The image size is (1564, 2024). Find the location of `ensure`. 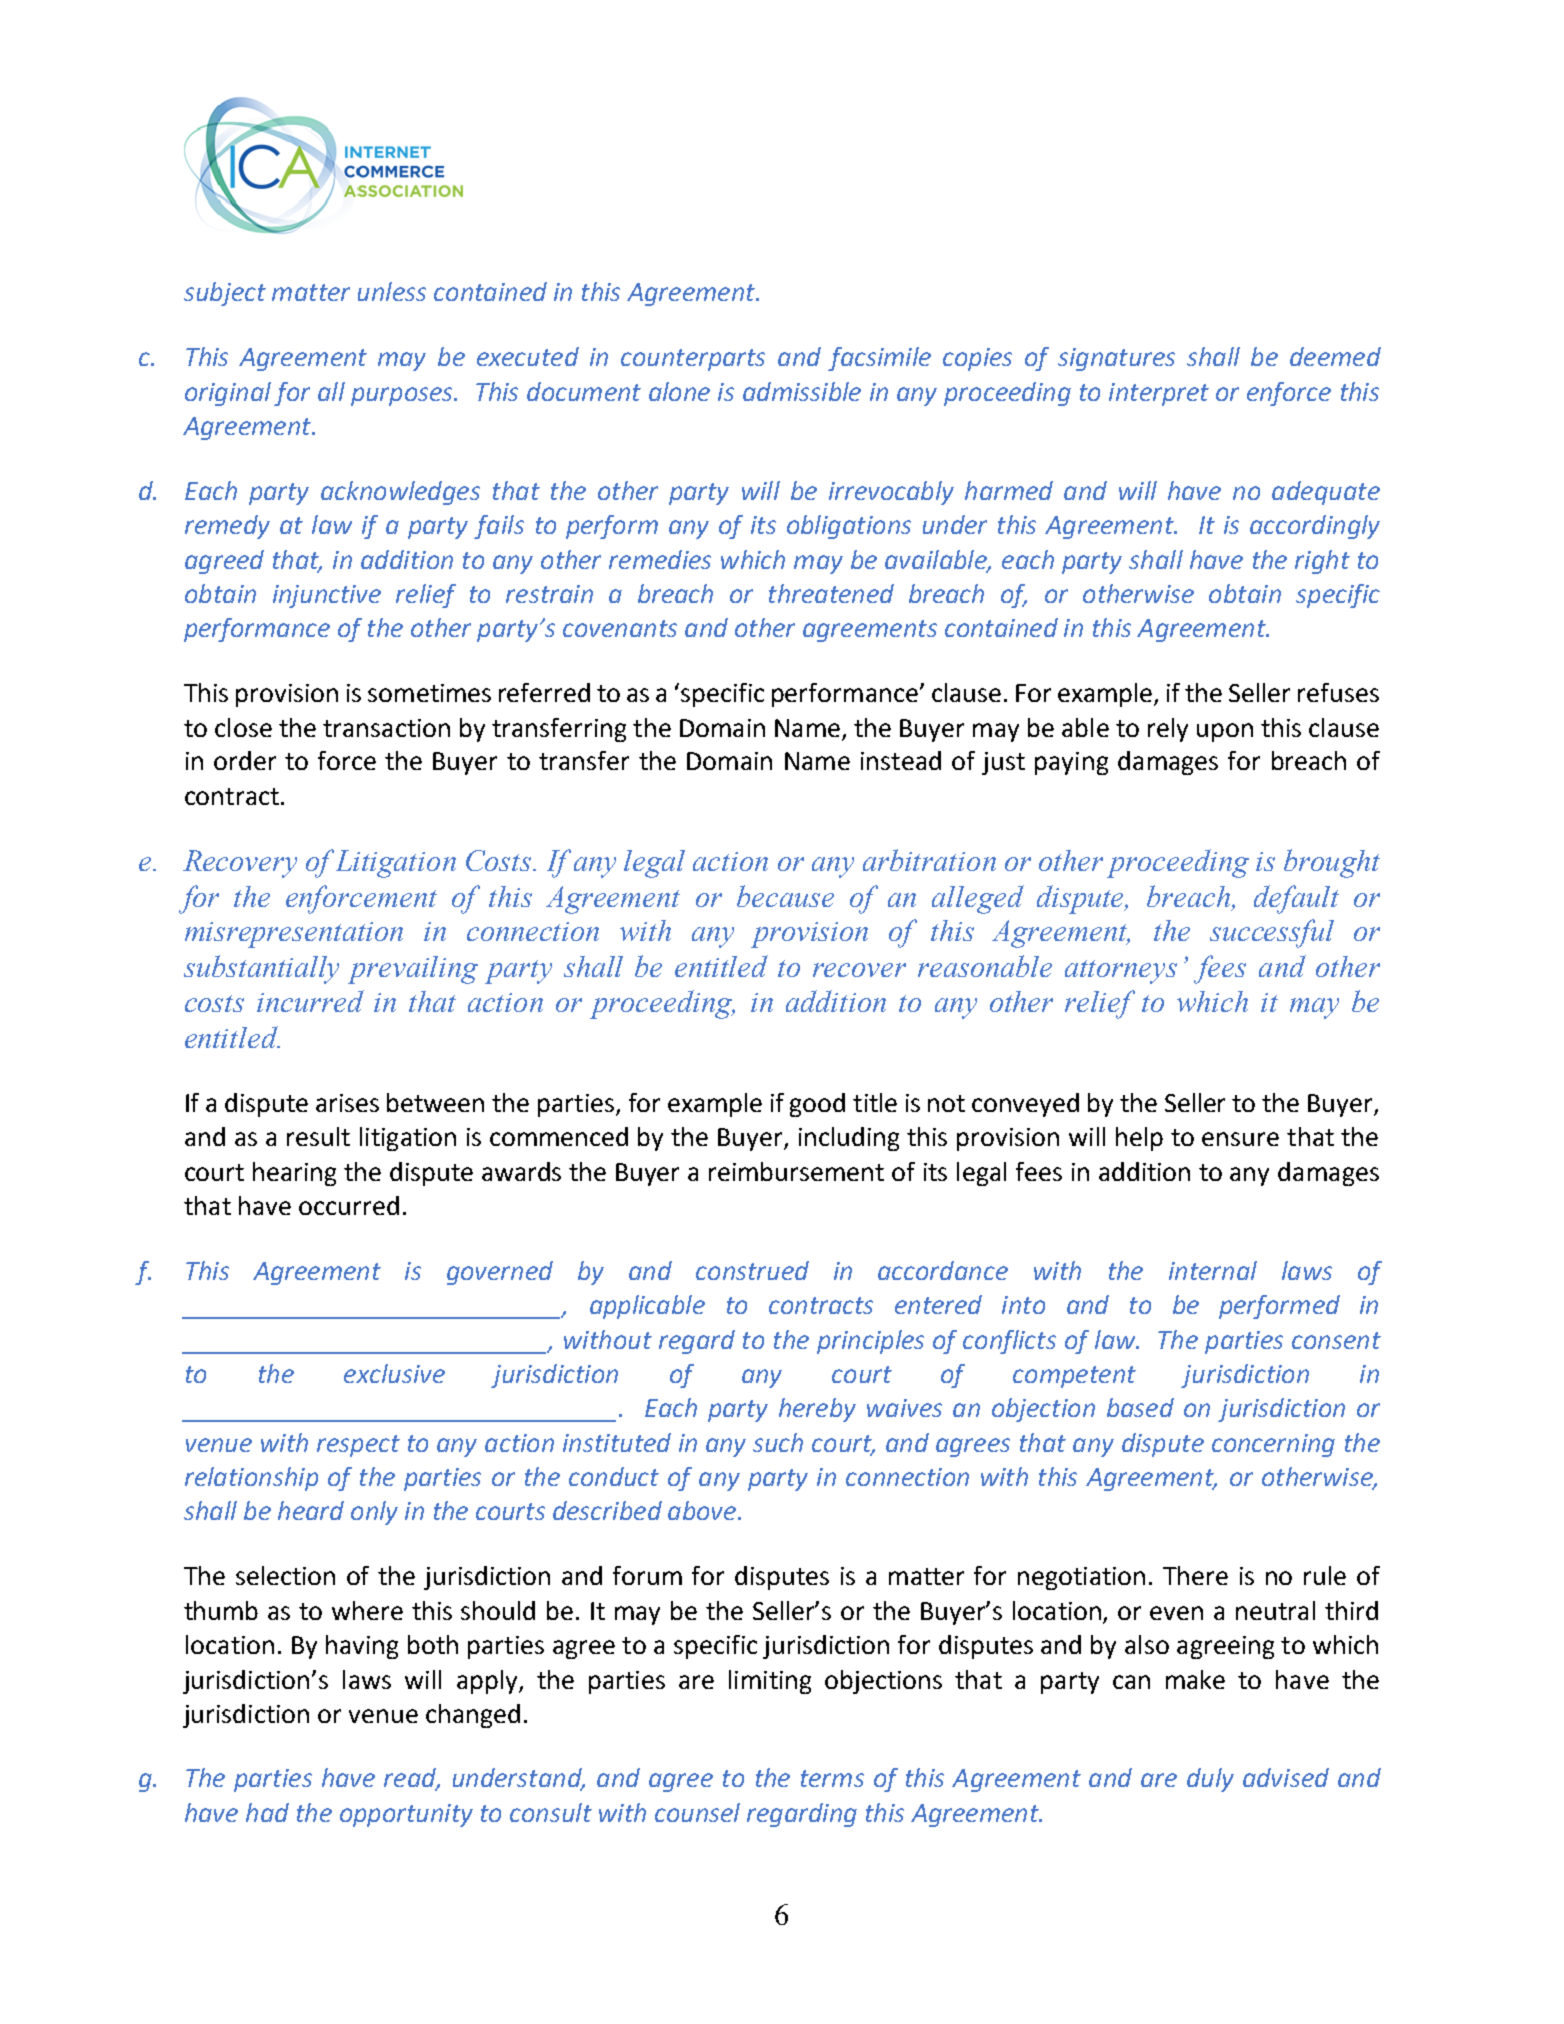

ensure is located at coordinates (1240, 1139).
